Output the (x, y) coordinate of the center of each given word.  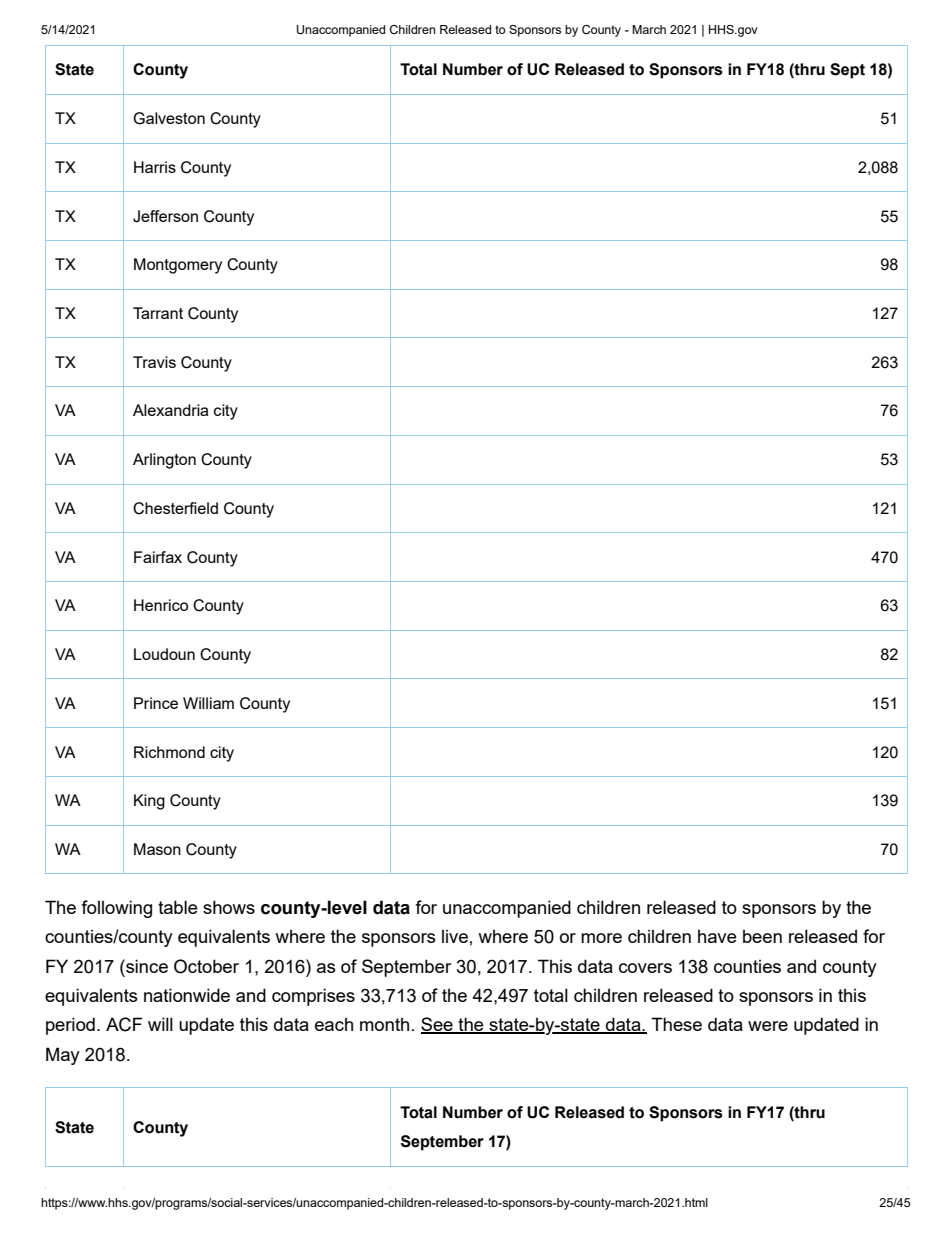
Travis (154, 362)
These (676, 1024)
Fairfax (158, 557)
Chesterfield (175, 508)
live (455, 936)
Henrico (161, 605)
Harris (155, 167)
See (438, 1025)
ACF (124, 1024)
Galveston (169, 118)
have (717, 936)
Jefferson (165, 216)
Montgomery (178, 266)
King (149, 802)
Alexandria (170, 410)
